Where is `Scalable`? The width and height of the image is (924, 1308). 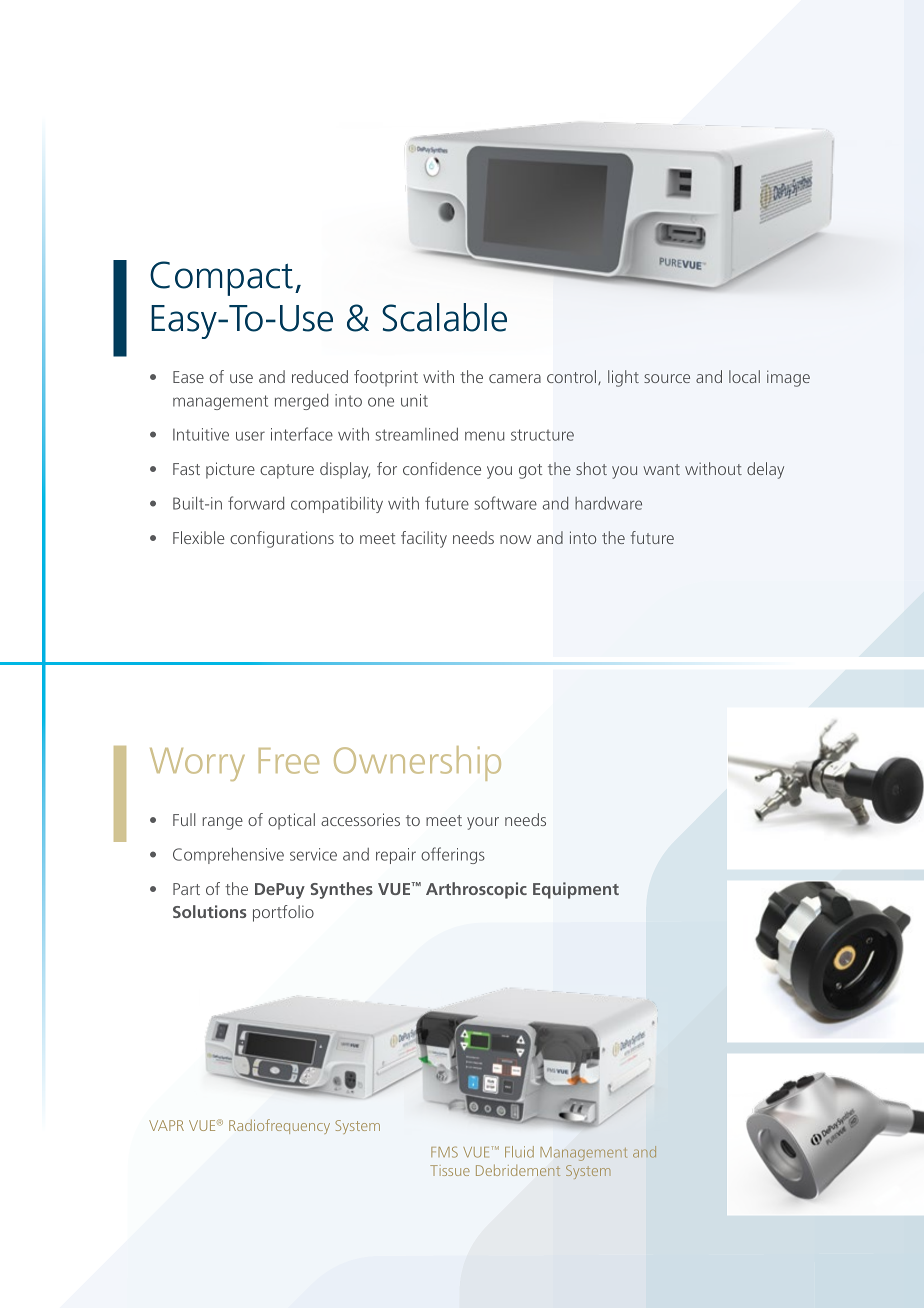
Scalable is located at coordinates (444, 317).
